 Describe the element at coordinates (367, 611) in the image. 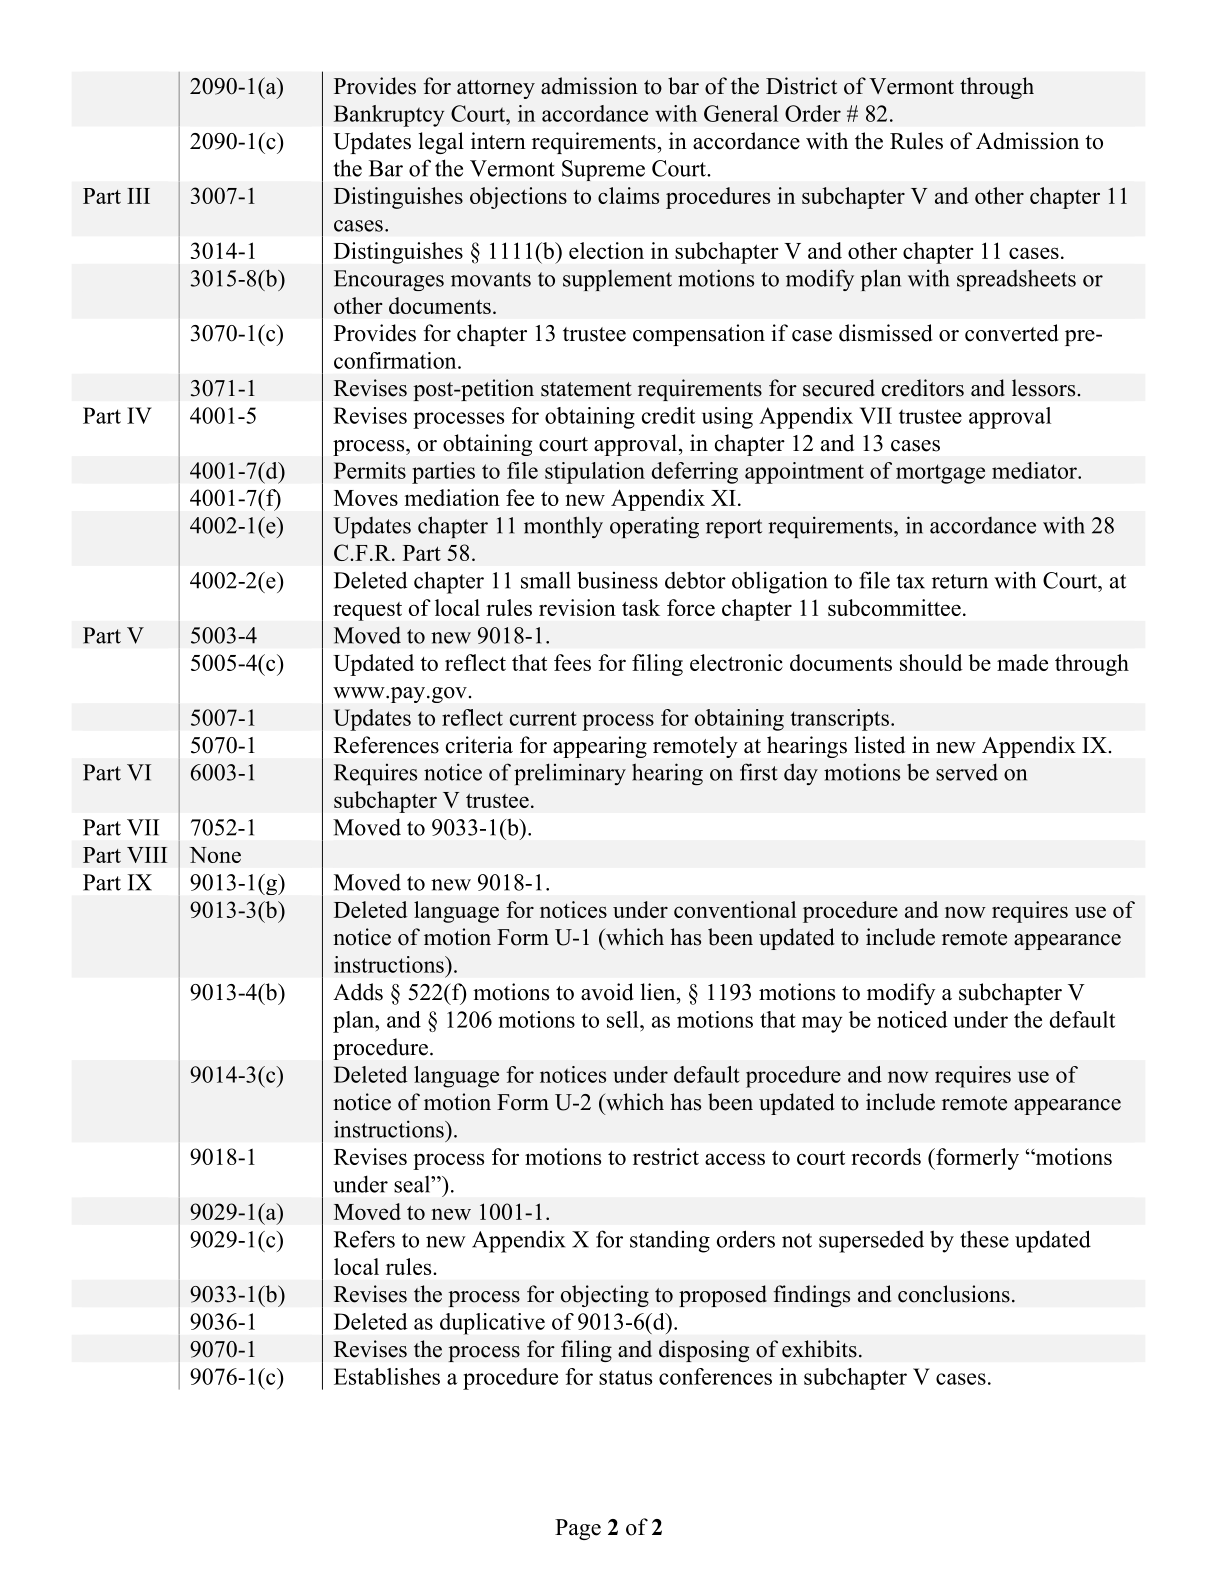

I see `request` at that location.
